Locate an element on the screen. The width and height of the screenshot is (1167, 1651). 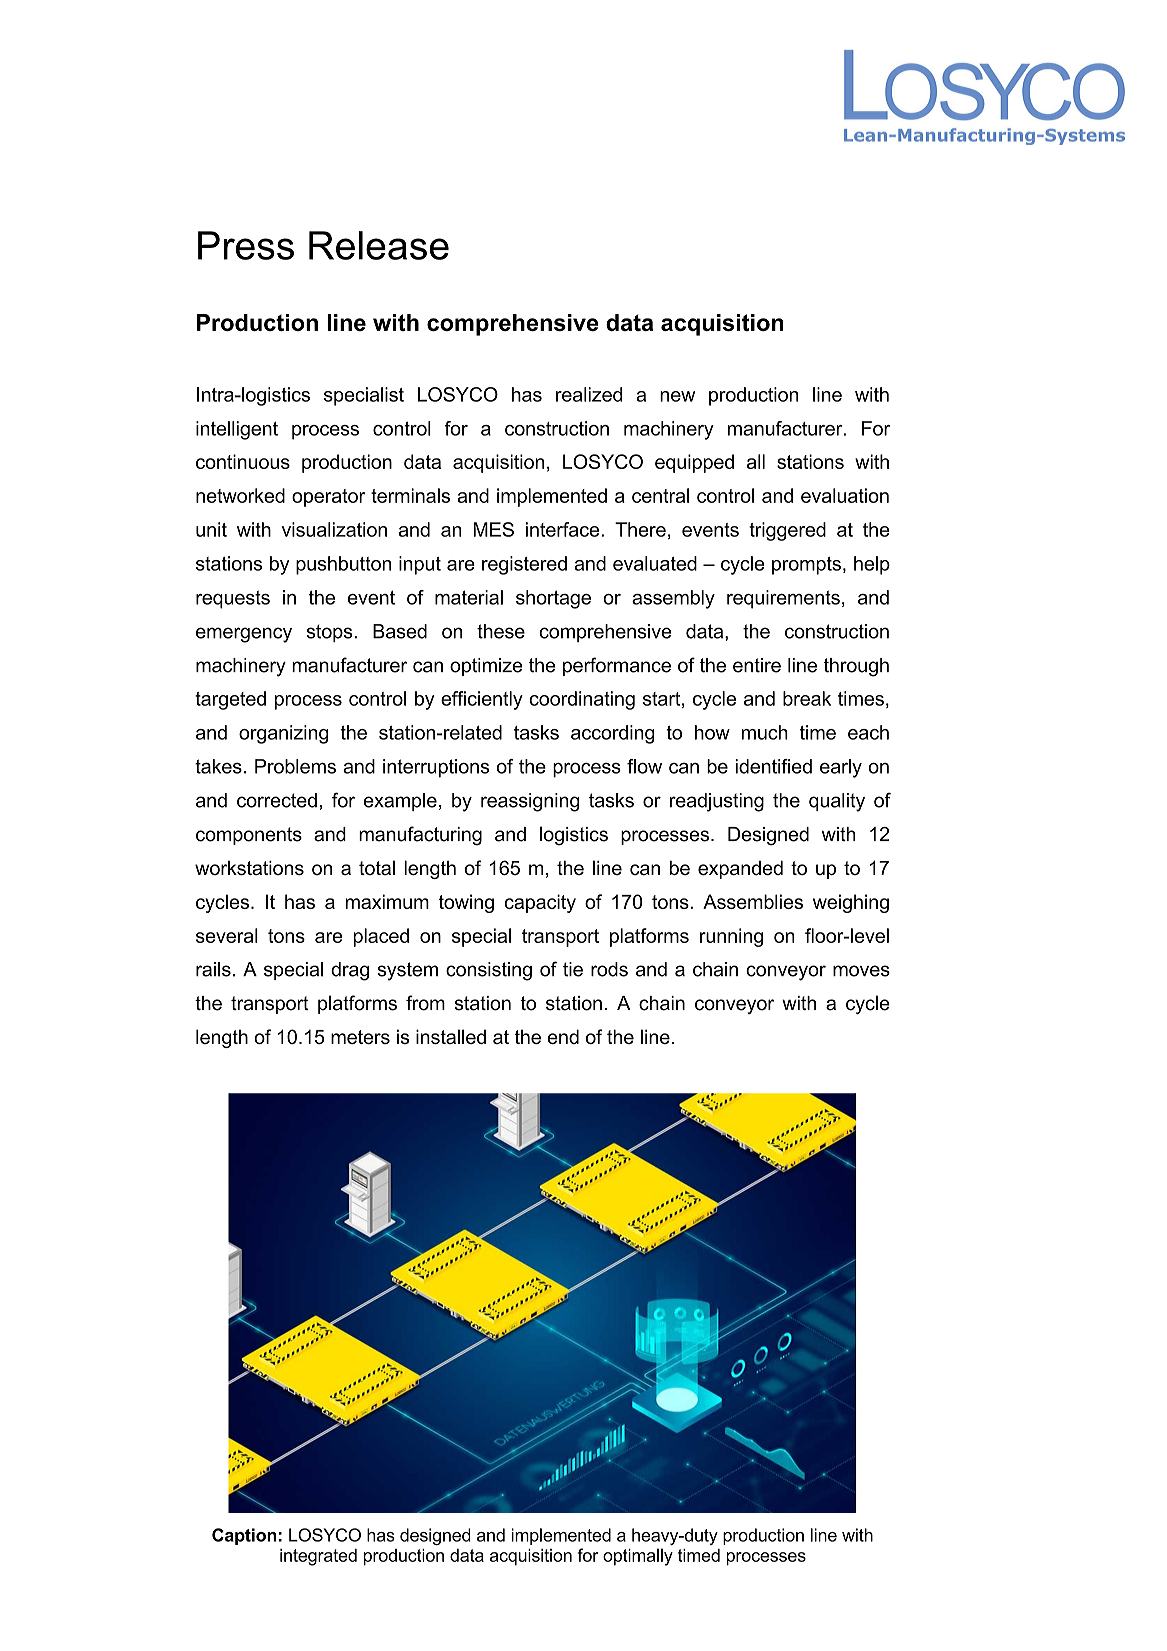
Assemblies is located at coordinates (753, 901).
